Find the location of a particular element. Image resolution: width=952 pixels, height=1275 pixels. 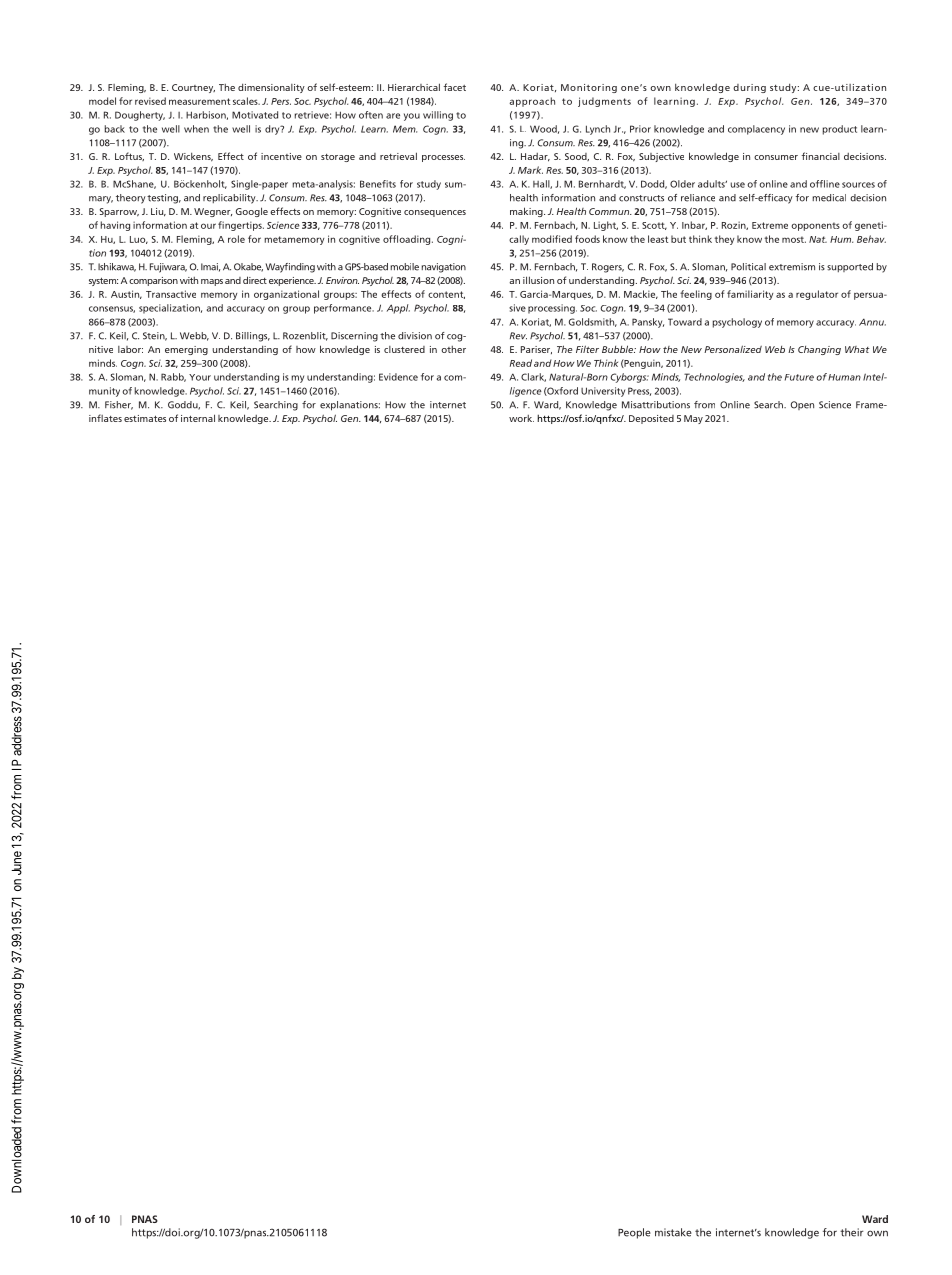

when is located at coordinates (196, 129).
